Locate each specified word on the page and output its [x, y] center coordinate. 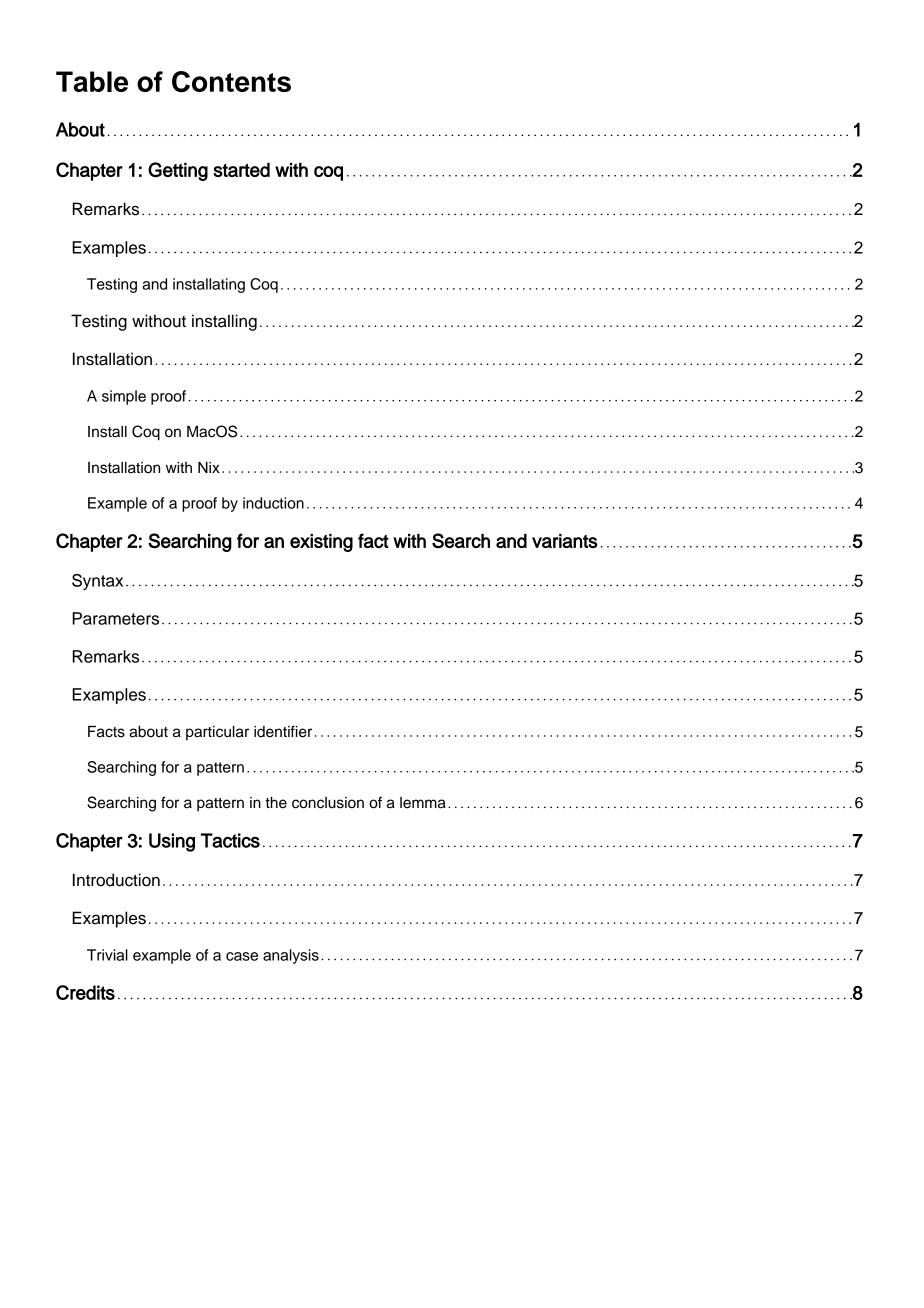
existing [321, 543]
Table [92, 81]
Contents [231, 82]
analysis [291, 956]
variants [565, 541]
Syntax [97, 582]
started [241, 170]
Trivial [107, 955]
